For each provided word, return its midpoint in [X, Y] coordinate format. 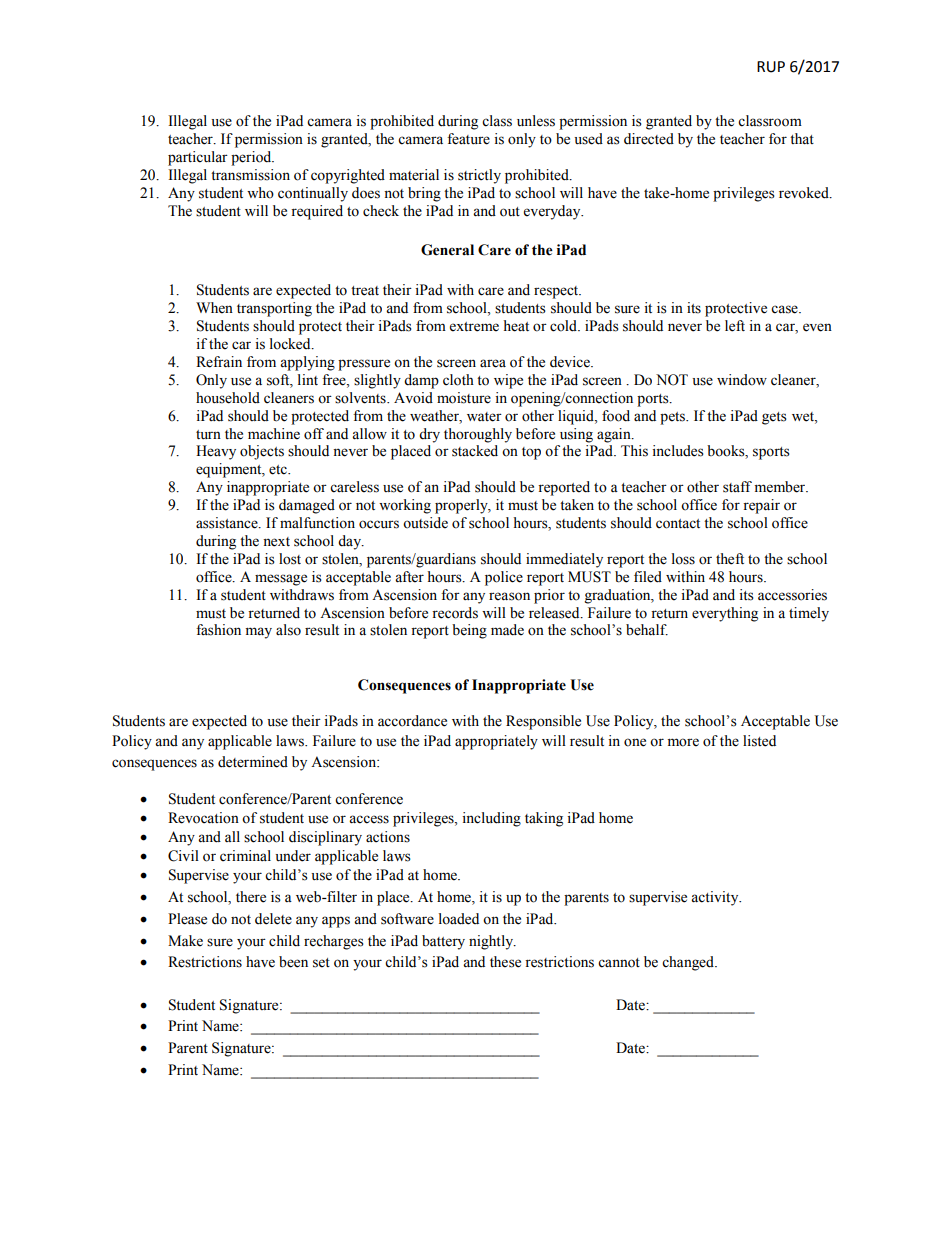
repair [761, 506]
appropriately [496, 742]
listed [759, 741]
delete [273, 919]
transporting [274, 309]
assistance [228, 523]
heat [516, 326]
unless [536, 121]
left [735, 326]
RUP [771, 67]
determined [253, 762]
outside [425, 523]
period [252, 158]
